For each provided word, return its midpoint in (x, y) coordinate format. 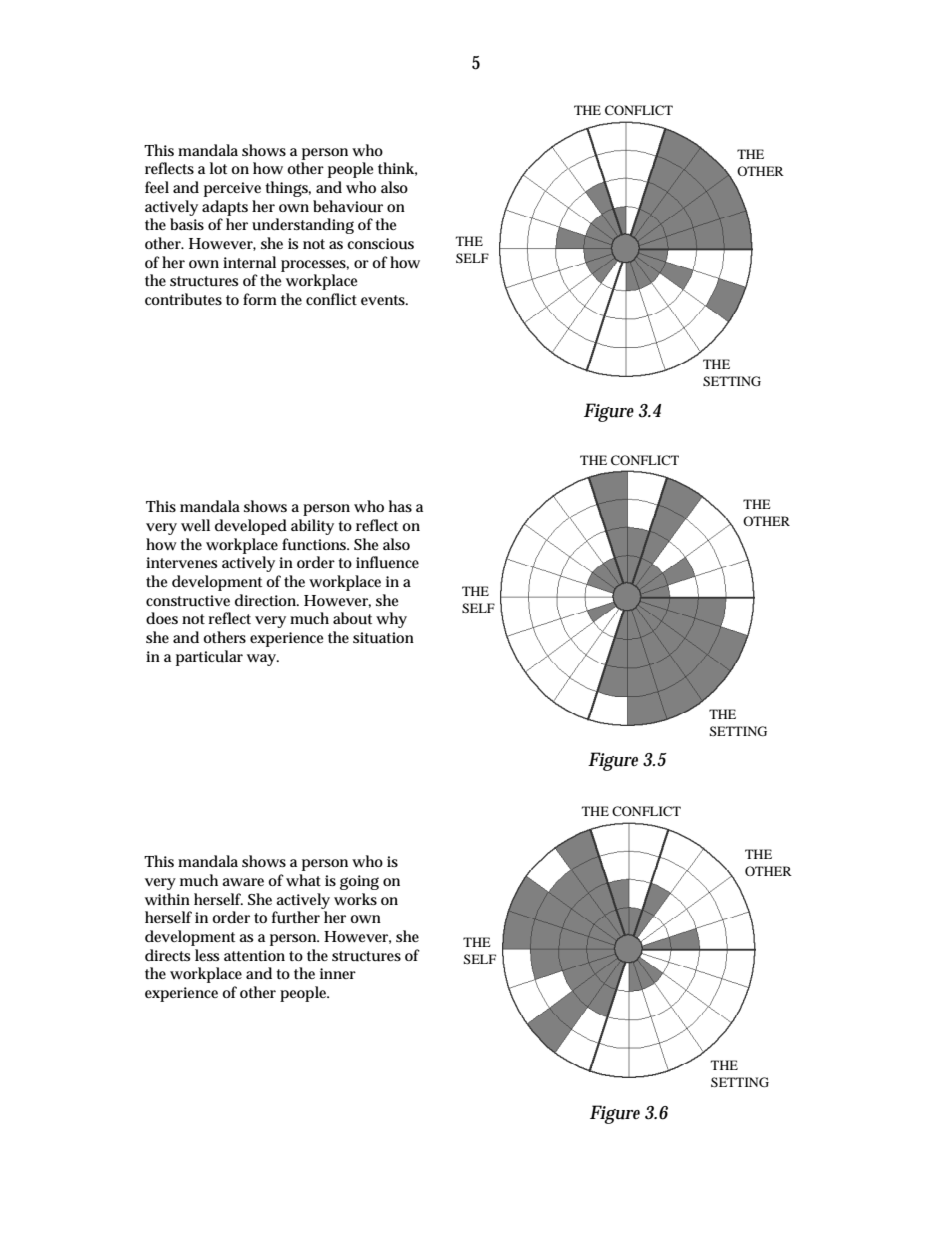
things (287, 189)
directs (167, 955)
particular (209, 658)
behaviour (348, 206)
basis (187, 224)
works (355, 899)
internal (249, 262)
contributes (183, 299)
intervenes (181, 562)
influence (387, 562)
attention (254, 955)
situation (383, 638)
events (383, 300)
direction (266, 600)
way (262, 660)
